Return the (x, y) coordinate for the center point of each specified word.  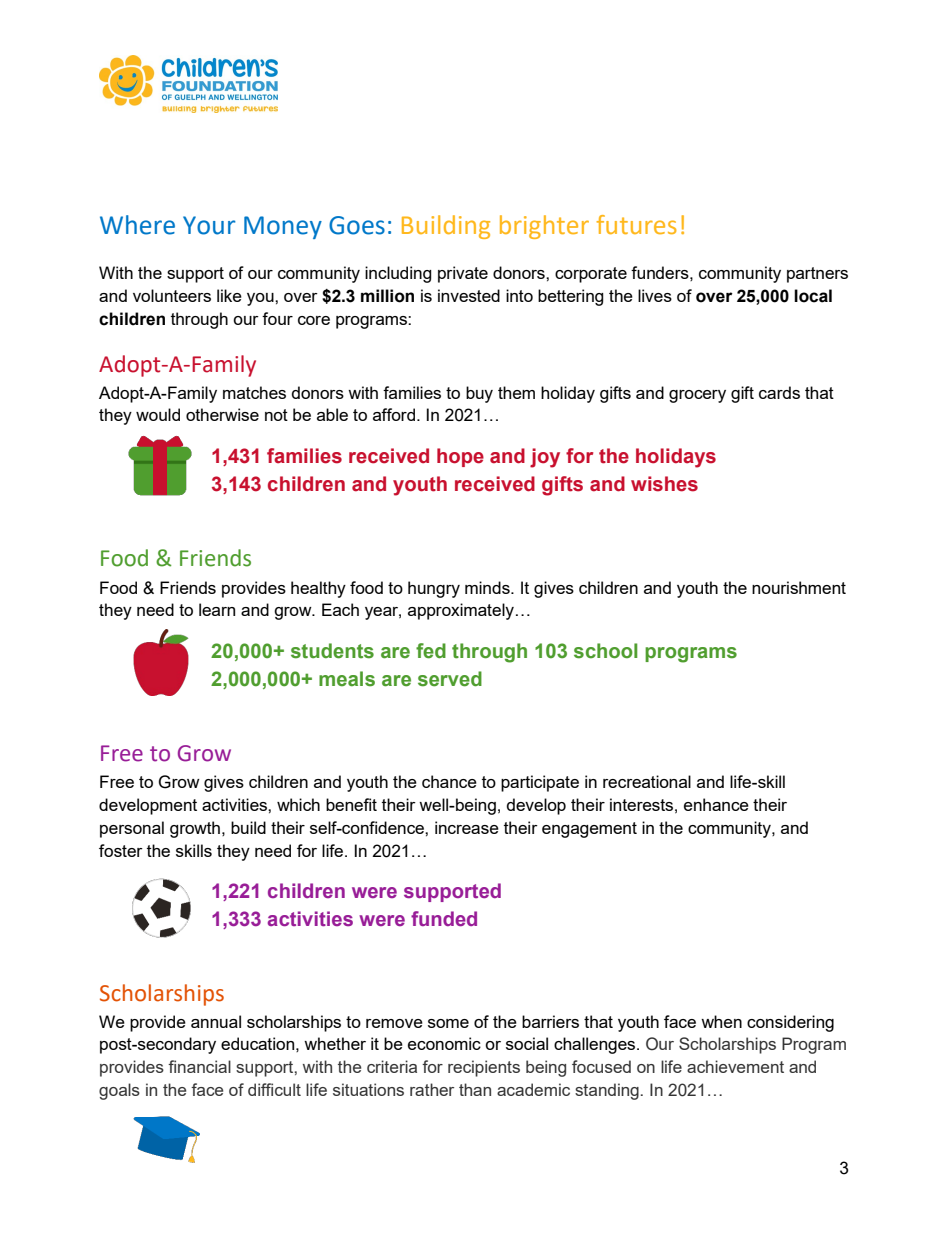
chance (449, 781)
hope (460, 457)
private (463, 274)
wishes (664, 484)
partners (817, 275)
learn (217, 609)
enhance (716, 804)
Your (209, 225)
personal (132, 829)
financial (199, 1066)
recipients (484, 1068)
